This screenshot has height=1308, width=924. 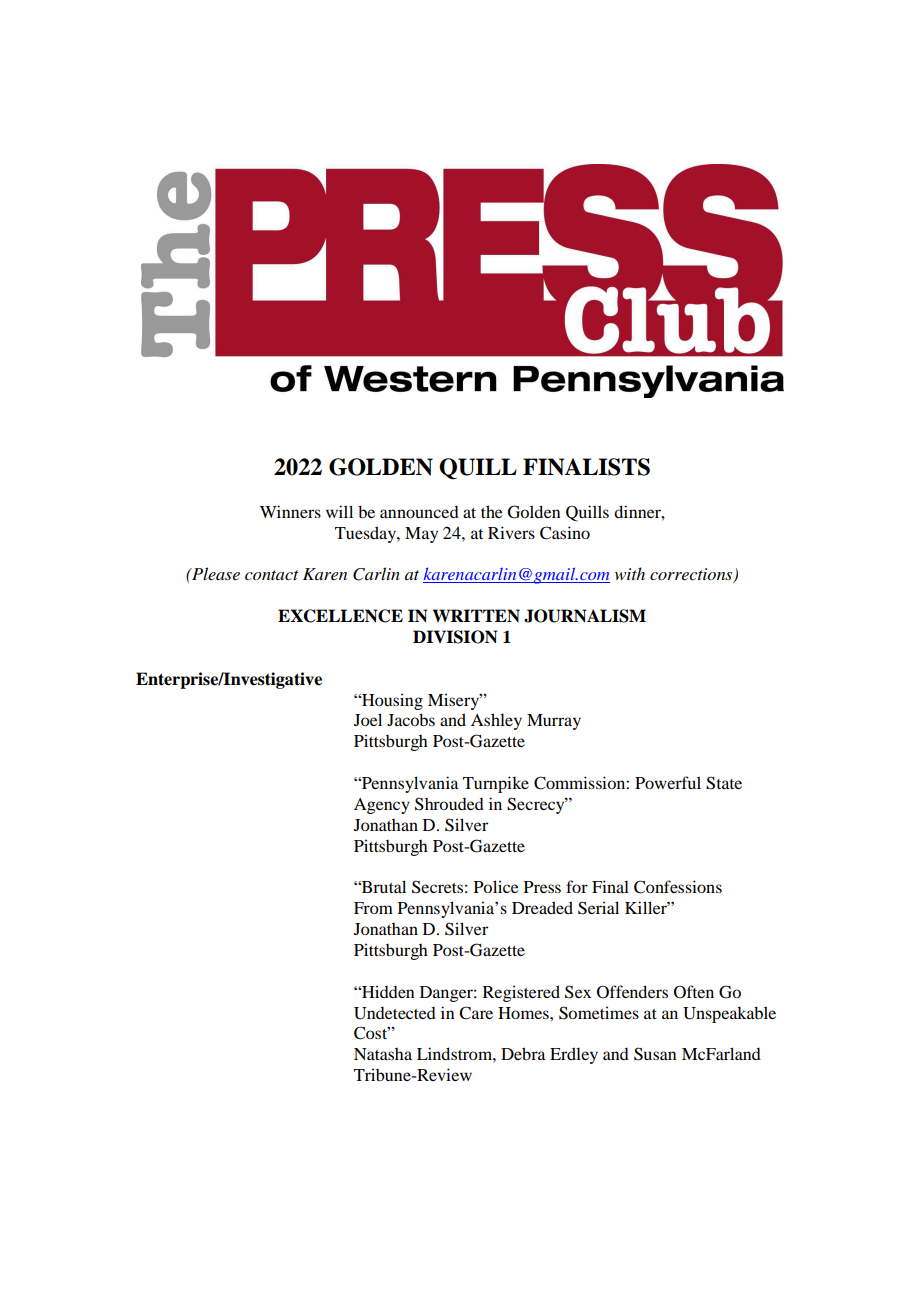 I want to click on Powerful, so click(x=668, y=782).
